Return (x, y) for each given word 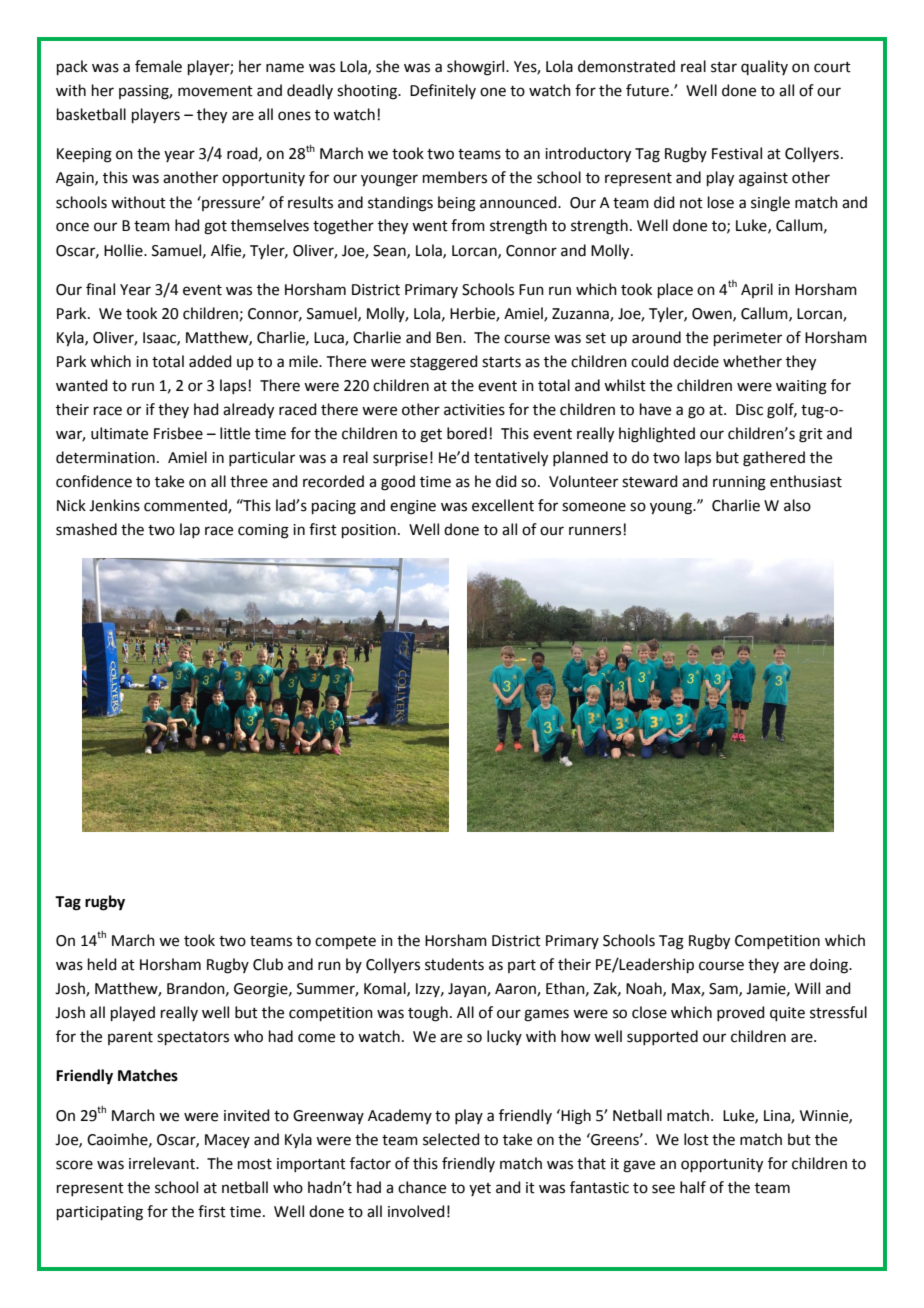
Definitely (443, 91)
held (102, 964)
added (210, 361)
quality (764, 67)
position (369, 531)
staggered (444, 363)
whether (752, 361)
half (693, 1187)
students (454, 964)
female (158, 66)
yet (480, 1189)
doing (830, 966)
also (797, 505)
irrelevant (163, 1163)
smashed (86, 529)
